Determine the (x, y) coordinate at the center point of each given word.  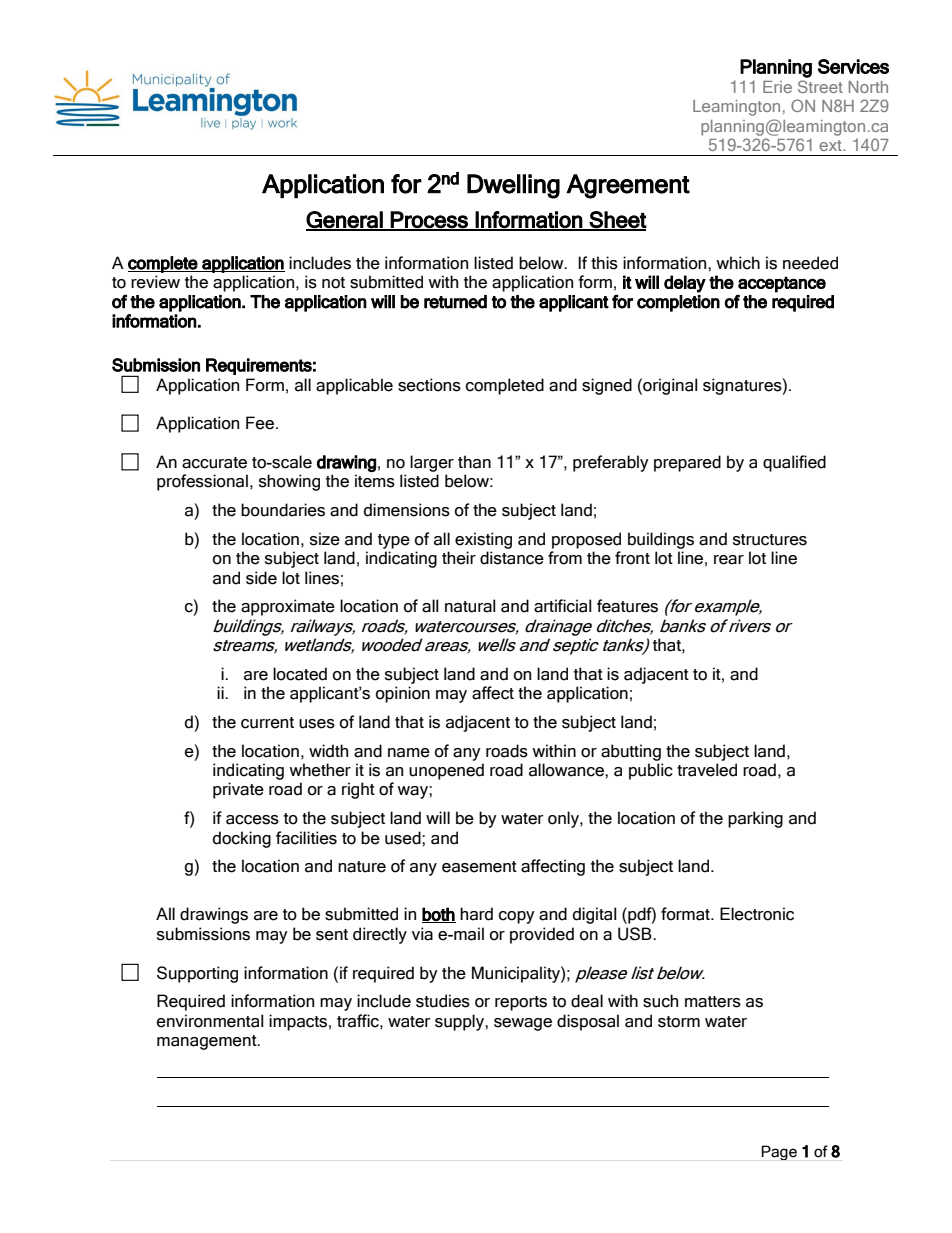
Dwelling (513, 186)
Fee (260, 423)
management (208, 1042)
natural (470, 606)
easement (479, 867)
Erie (777, 87)
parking (755, 819)
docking (242, 839)
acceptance (782, 284)
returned (455, 302)
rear (729, 560)
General (345, 220)
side (261, 578)
